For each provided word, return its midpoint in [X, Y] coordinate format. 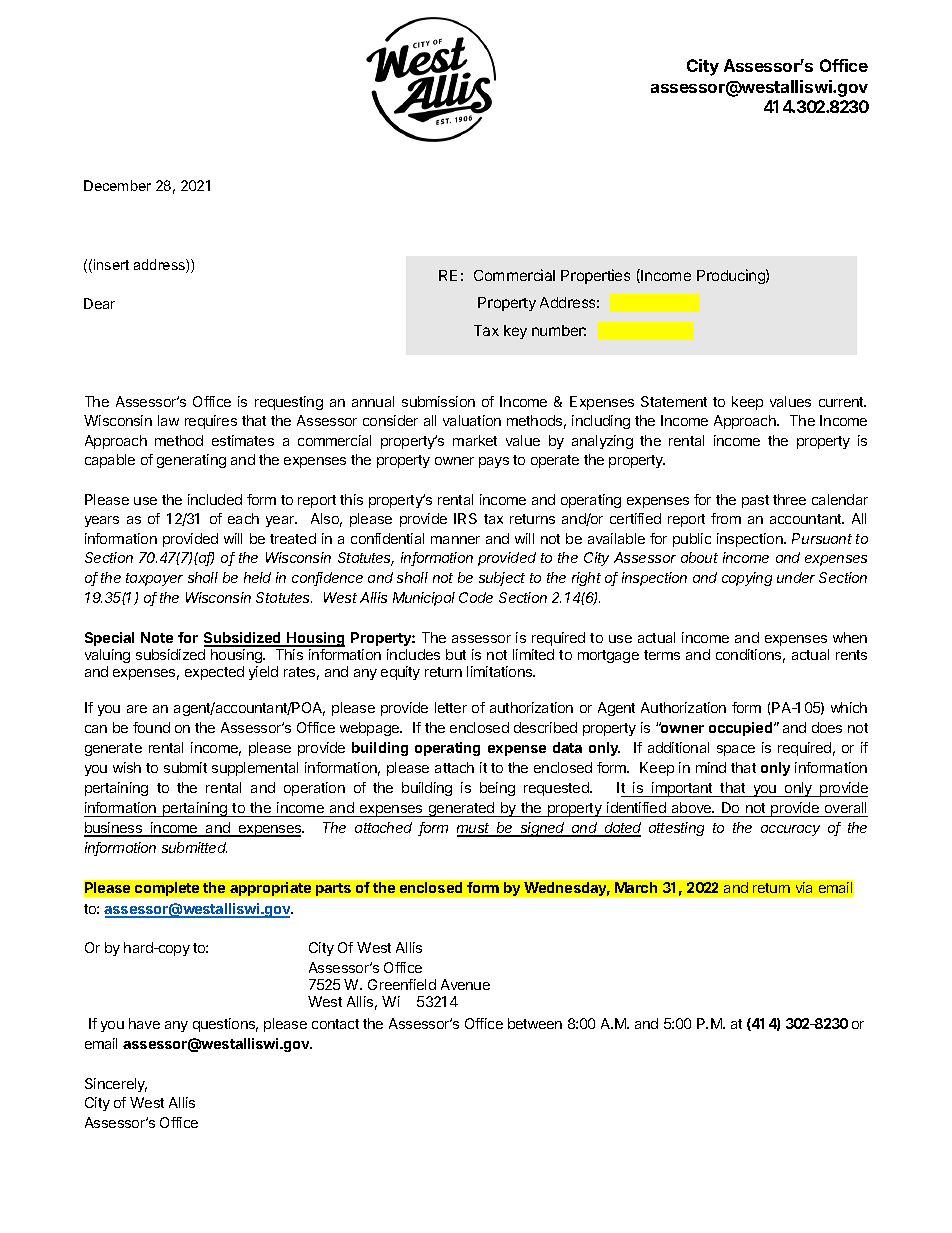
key [515, 332]
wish [127, 767]
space [736, 750]
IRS [465, 518]
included [215, 499]
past [755, 501]
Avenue [465, 984]
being [497, 789]
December [117, 185]
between [535, 1023]
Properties [595, 276]
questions [225, 1025]
